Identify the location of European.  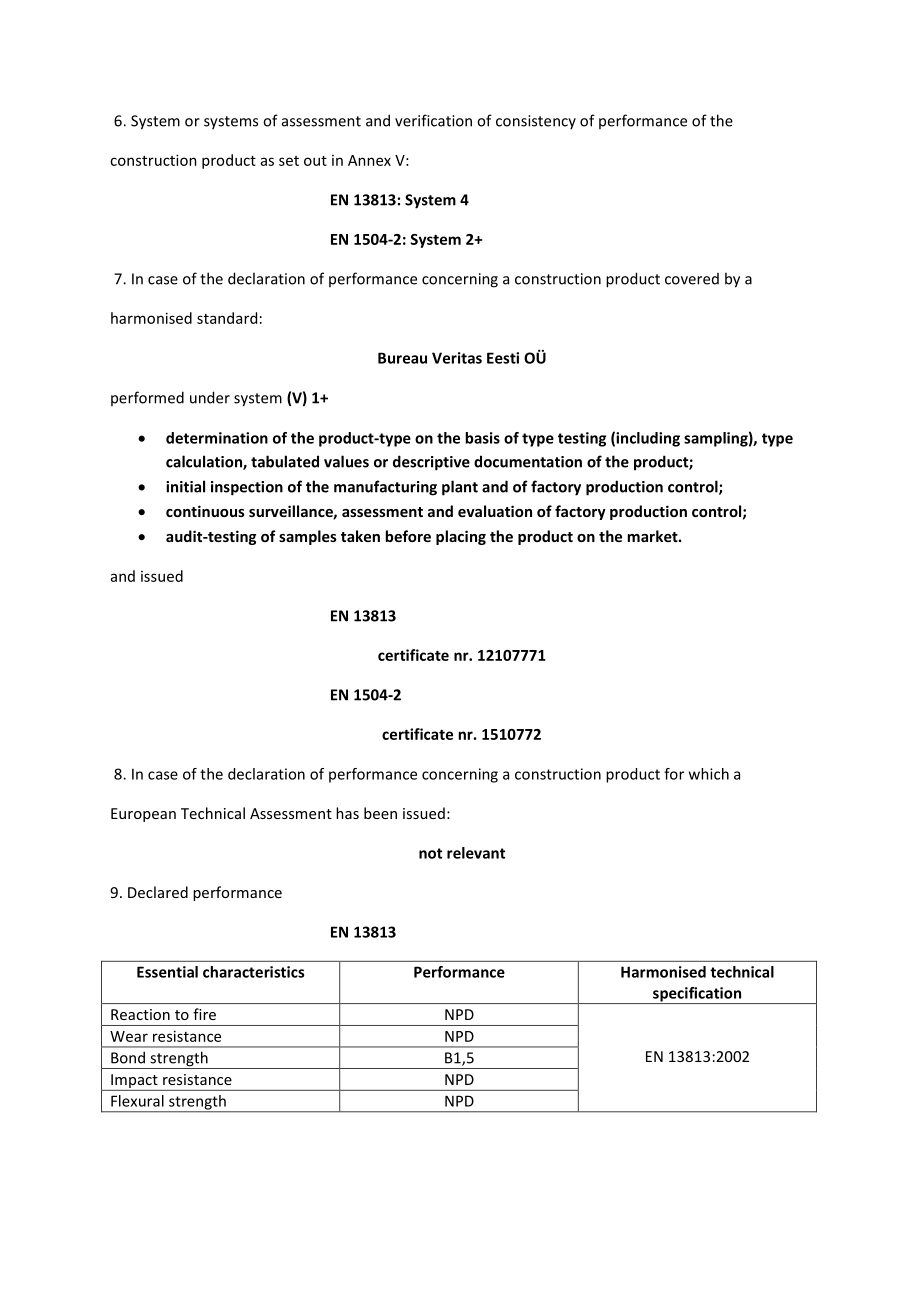
(143, 815).
